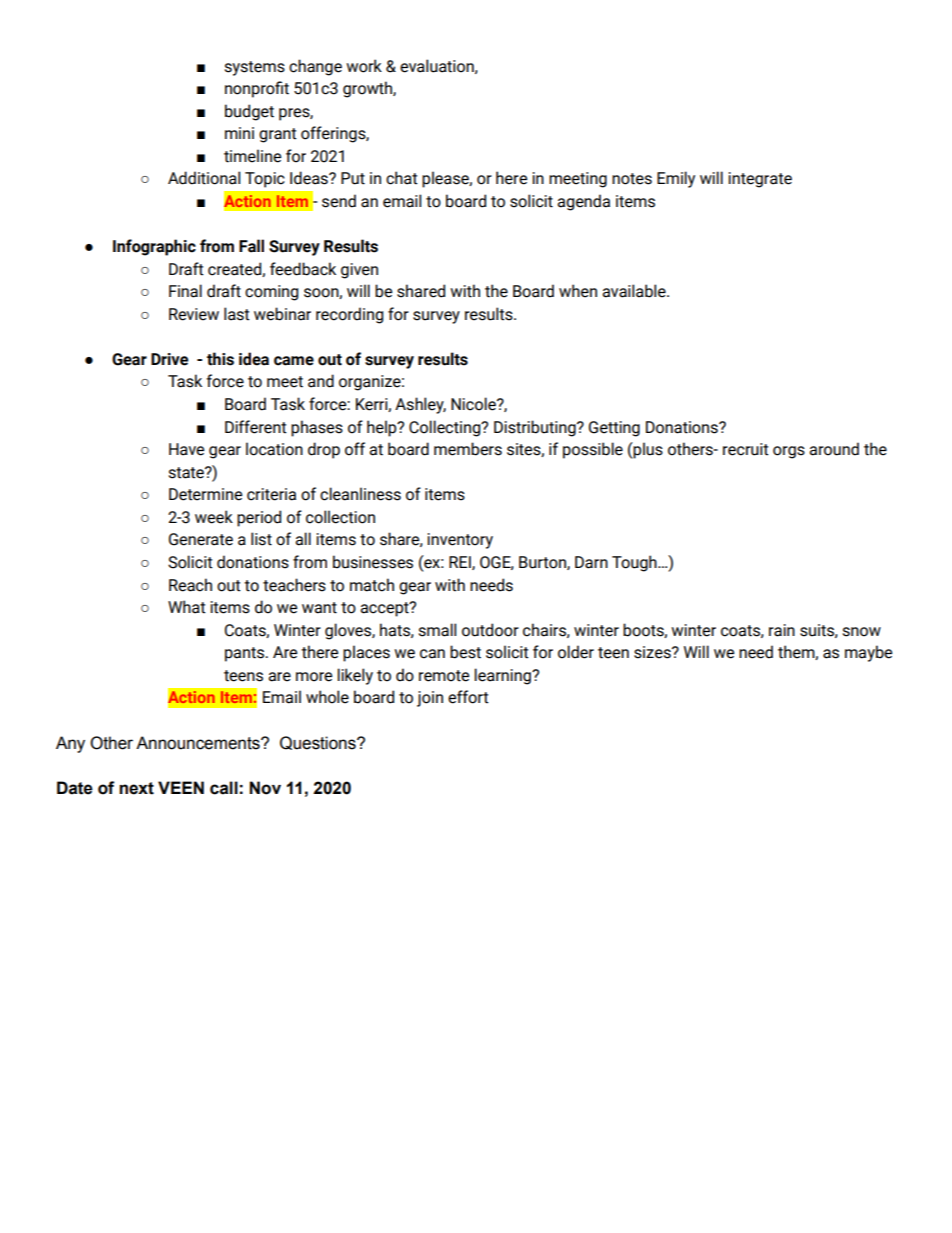  What do you see at coordinates (760, 180) in the screenshot?
I see `integrate` at bounding box center [760, 180].
